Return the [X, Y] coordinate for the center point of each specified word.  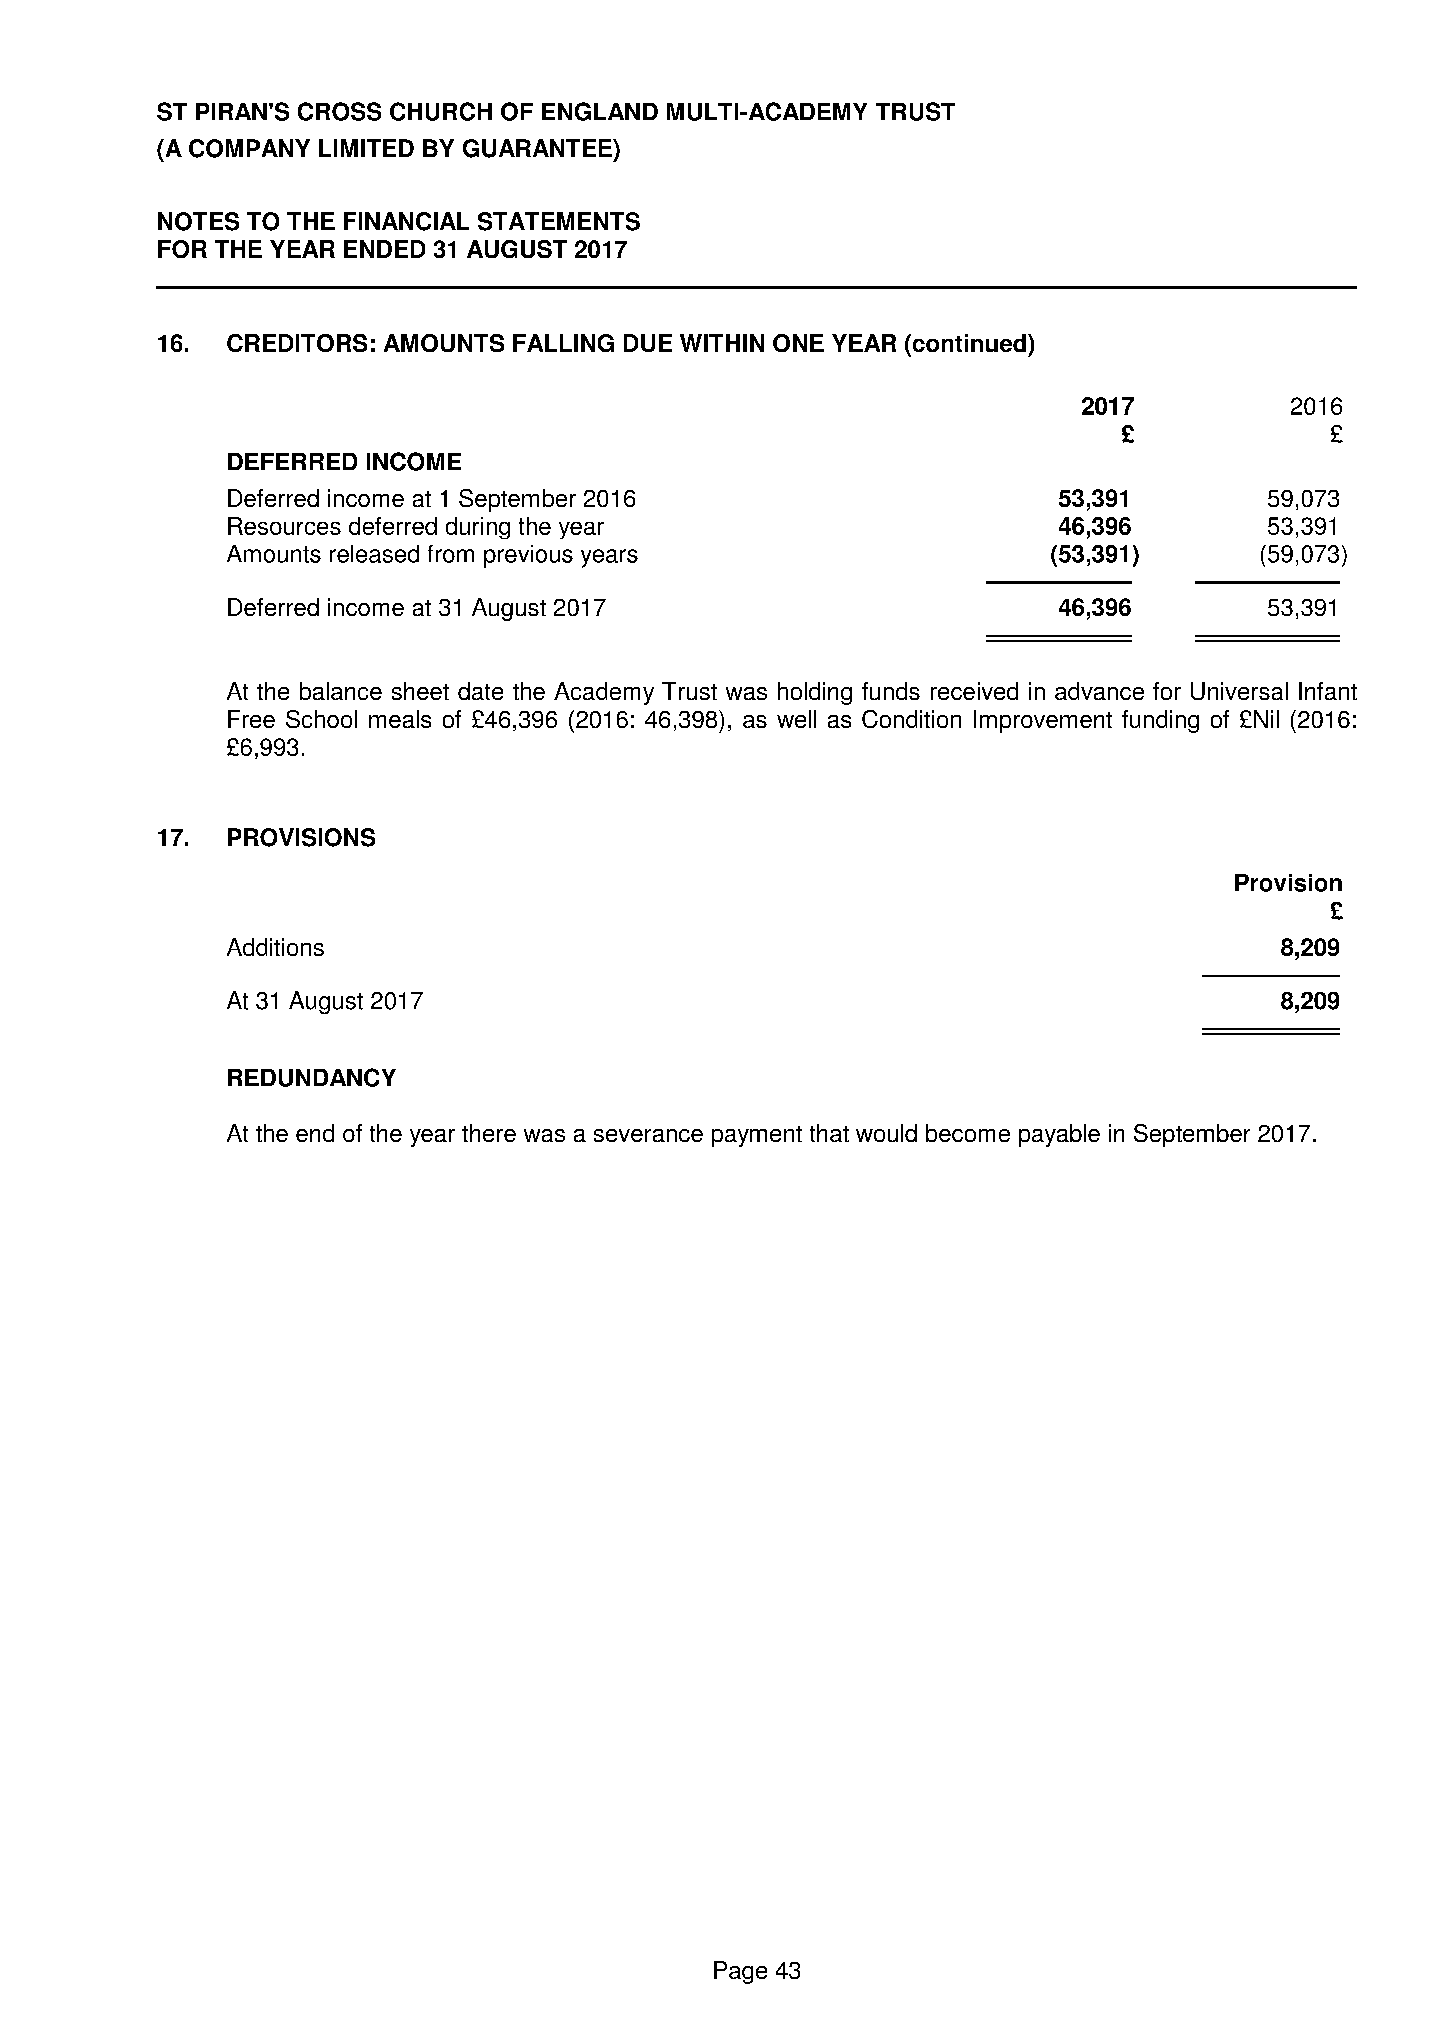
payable [1059, 1135]
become [968, 1133]
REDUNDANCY [312, 1077]
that [829, 1133]
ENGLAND [600, 111]
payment [757, 1136]
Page [740, 1972]
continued [968, 343]
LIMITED [366, 148]
